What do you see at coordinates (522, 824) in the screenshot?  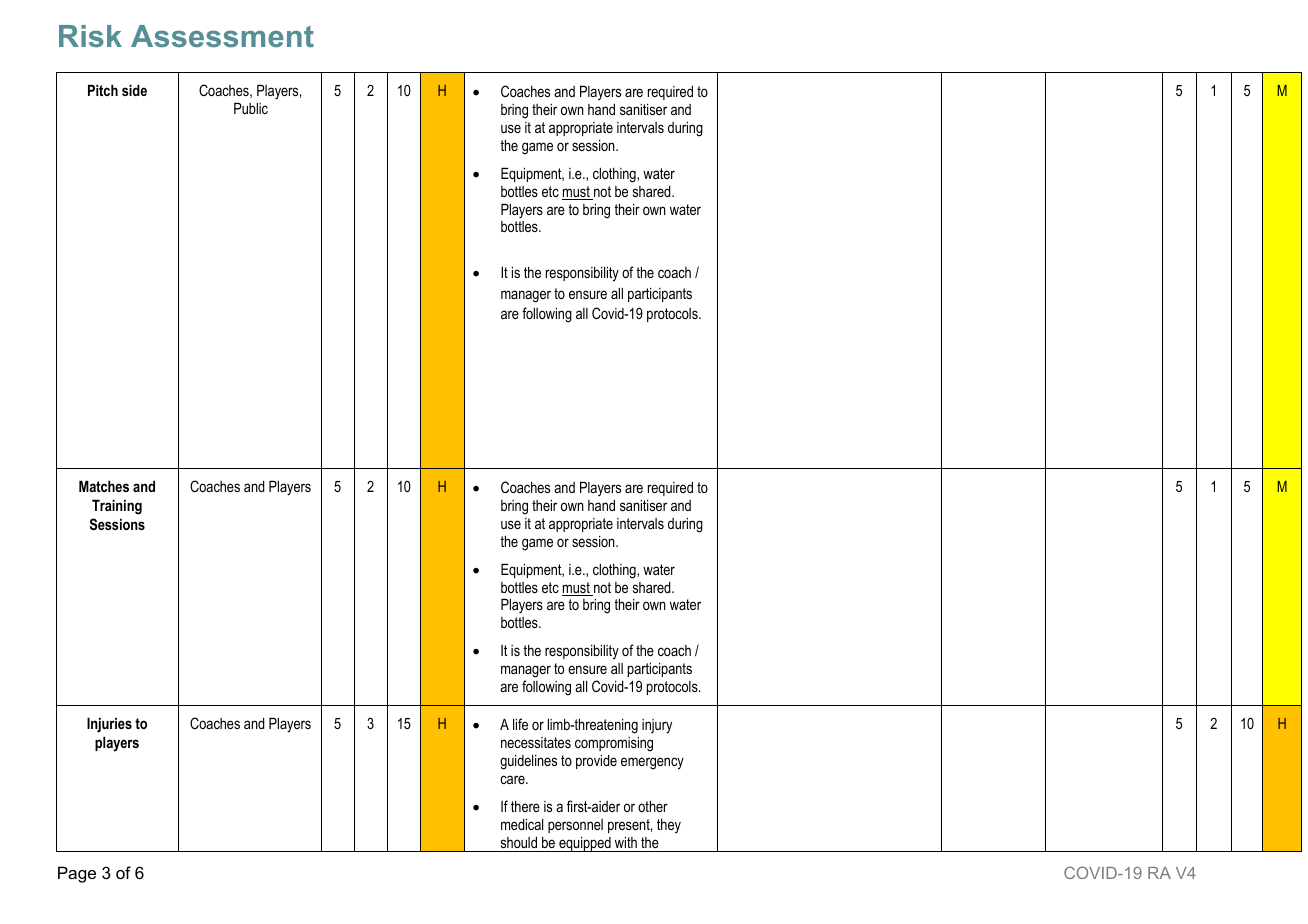 I see `medical` at bounding box center [522, 824].
